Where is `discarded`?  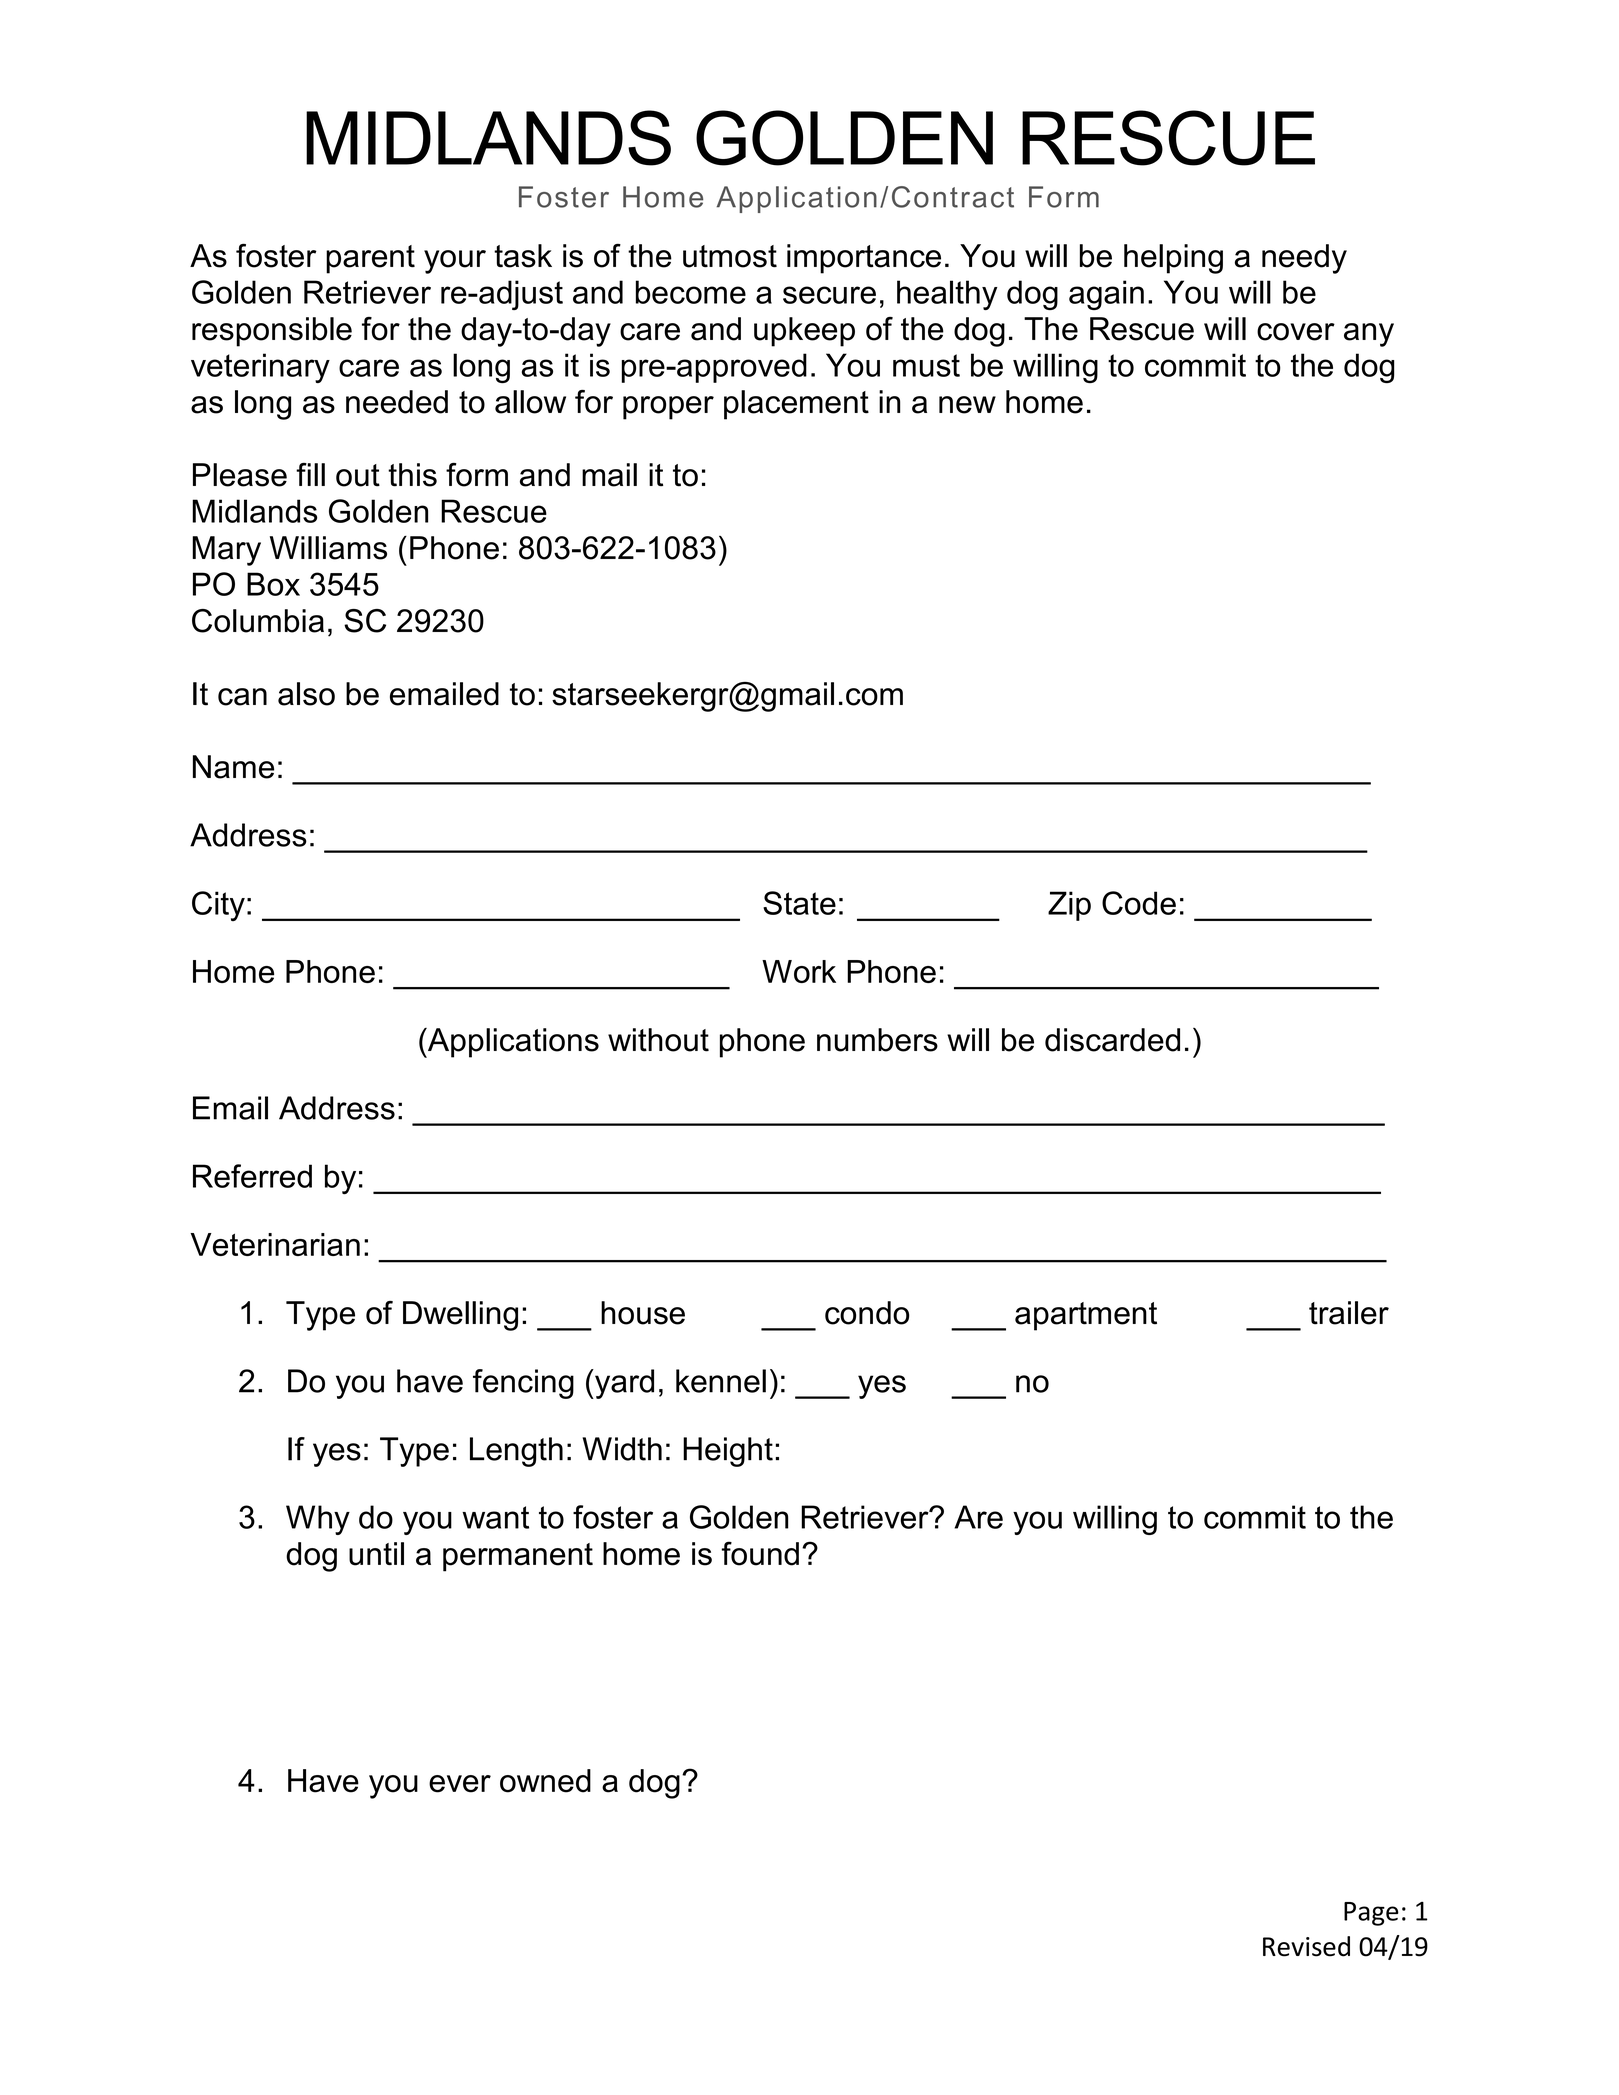 discarded is located at coordinates (1112, 1040).
